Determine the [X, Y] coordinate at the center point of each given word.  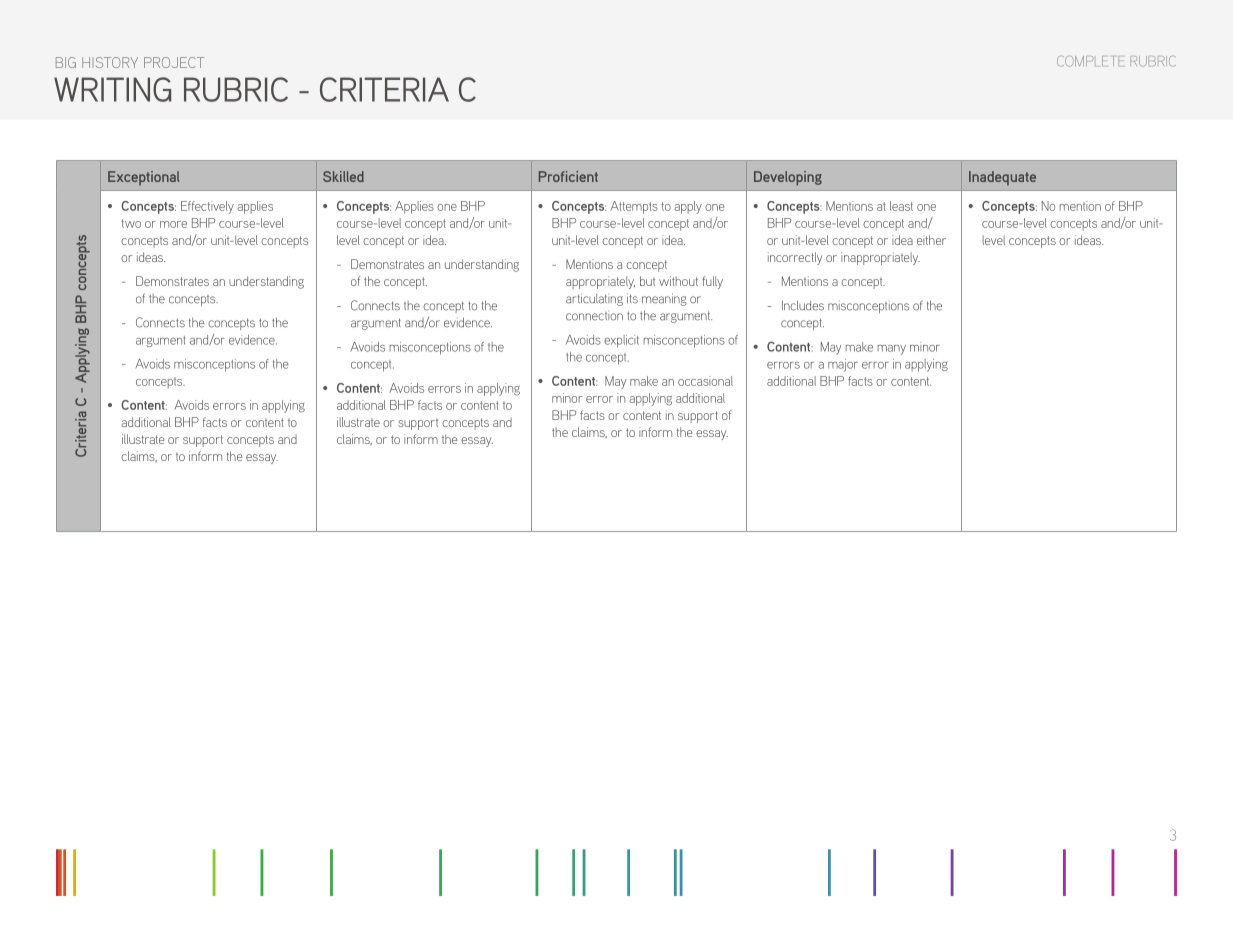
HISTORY [110, 62]
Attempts [634, 207]
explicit [621, 341]
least [901, 206]
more [173, 224]
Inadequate [1002, 178]
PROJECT [174, 62]
